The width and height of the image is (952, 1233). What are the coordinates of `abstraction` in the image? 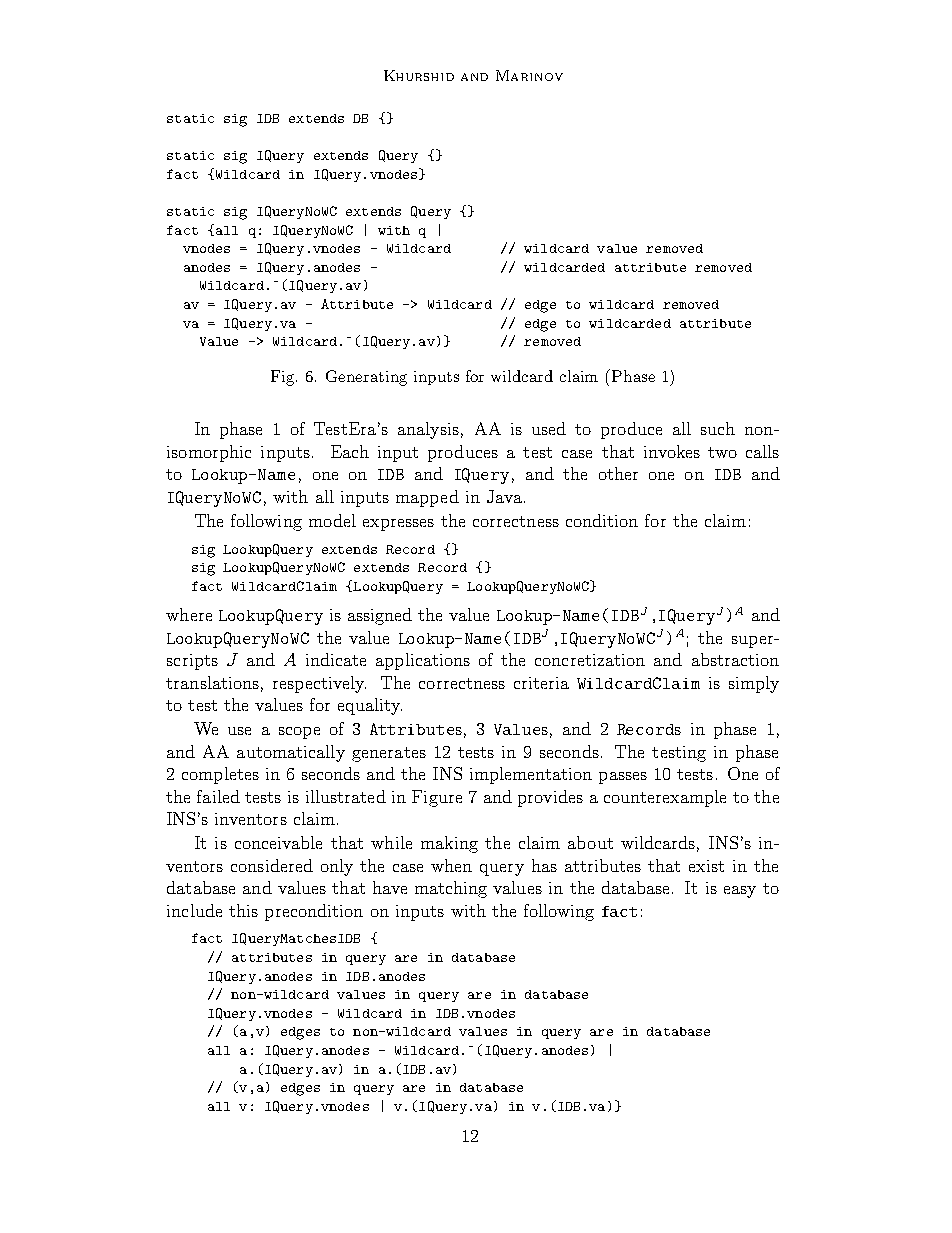 It's located at (735, 659).
